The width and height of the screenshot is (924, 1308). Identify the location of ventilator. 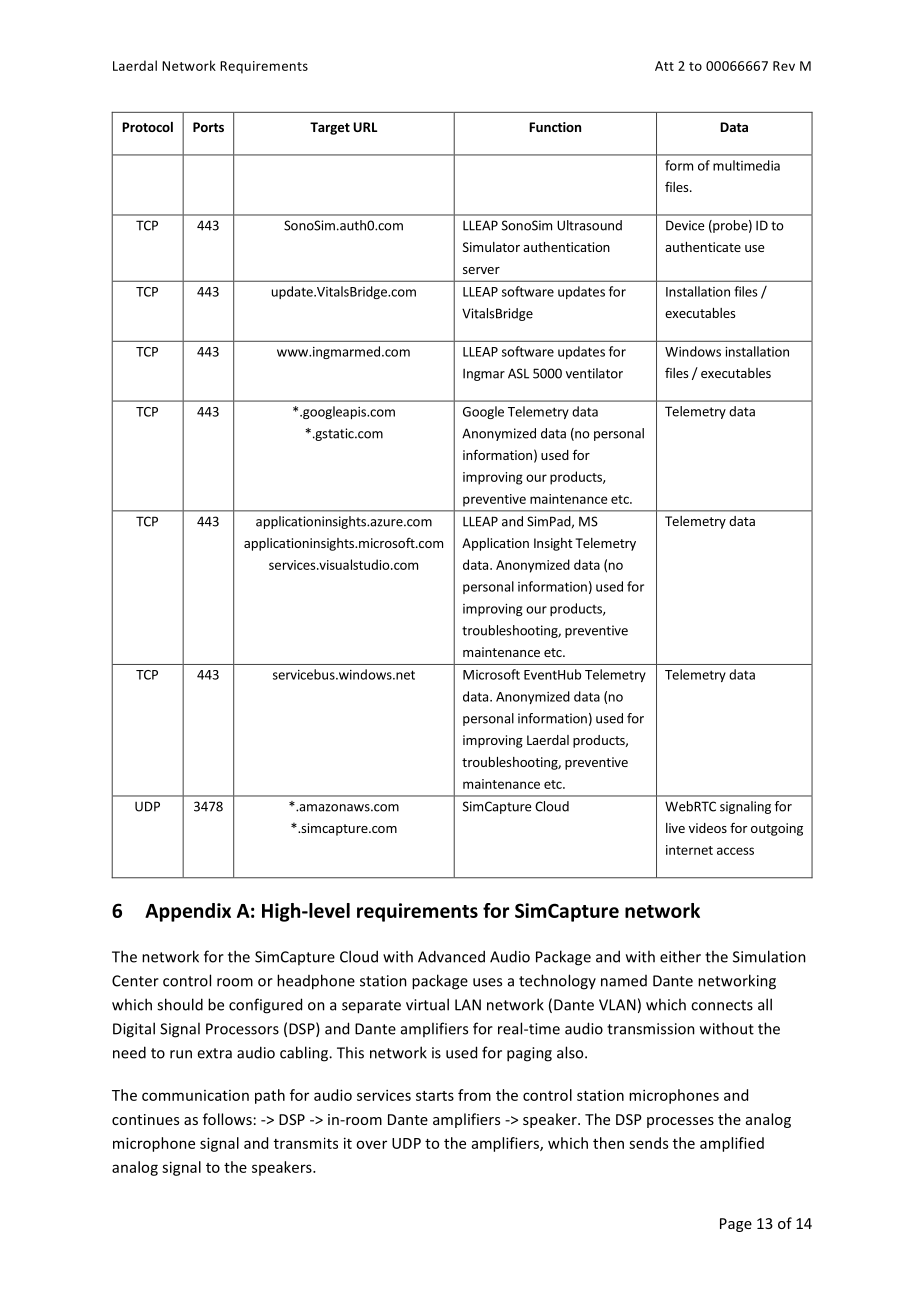
(594, 373).
